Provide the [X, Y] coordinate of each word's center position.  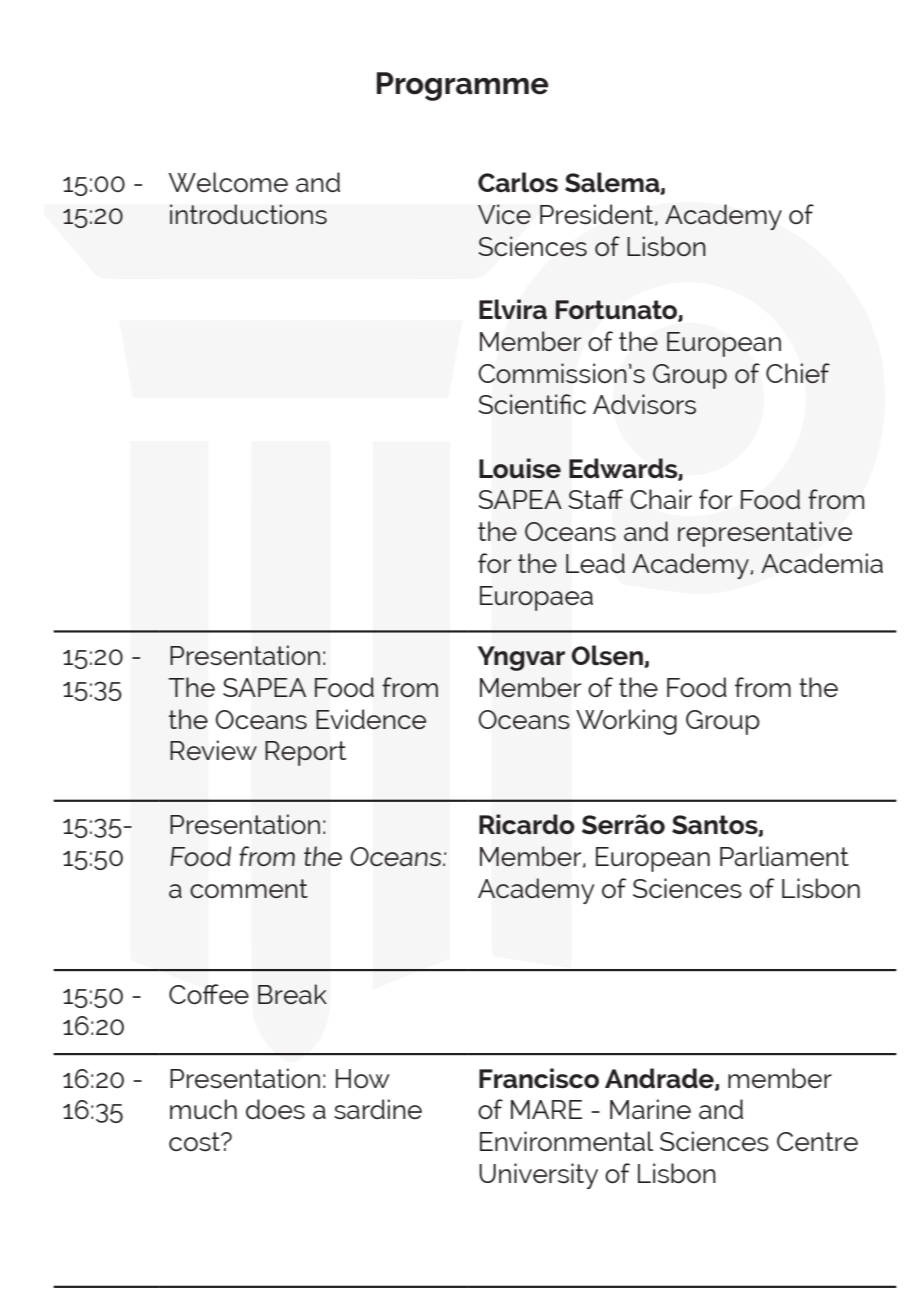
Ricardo [527, 824]
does [275, 1109]
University [538, 1176]
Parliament [784, 856]
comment [249, 888]
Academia [822, 563]
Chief [798, 373]
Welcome [228, 182]
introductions [248, 214]
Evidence [371, 719]
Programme [463, 86]
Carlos [518, 182]
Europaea [536, 598]
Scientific [532, 404]
